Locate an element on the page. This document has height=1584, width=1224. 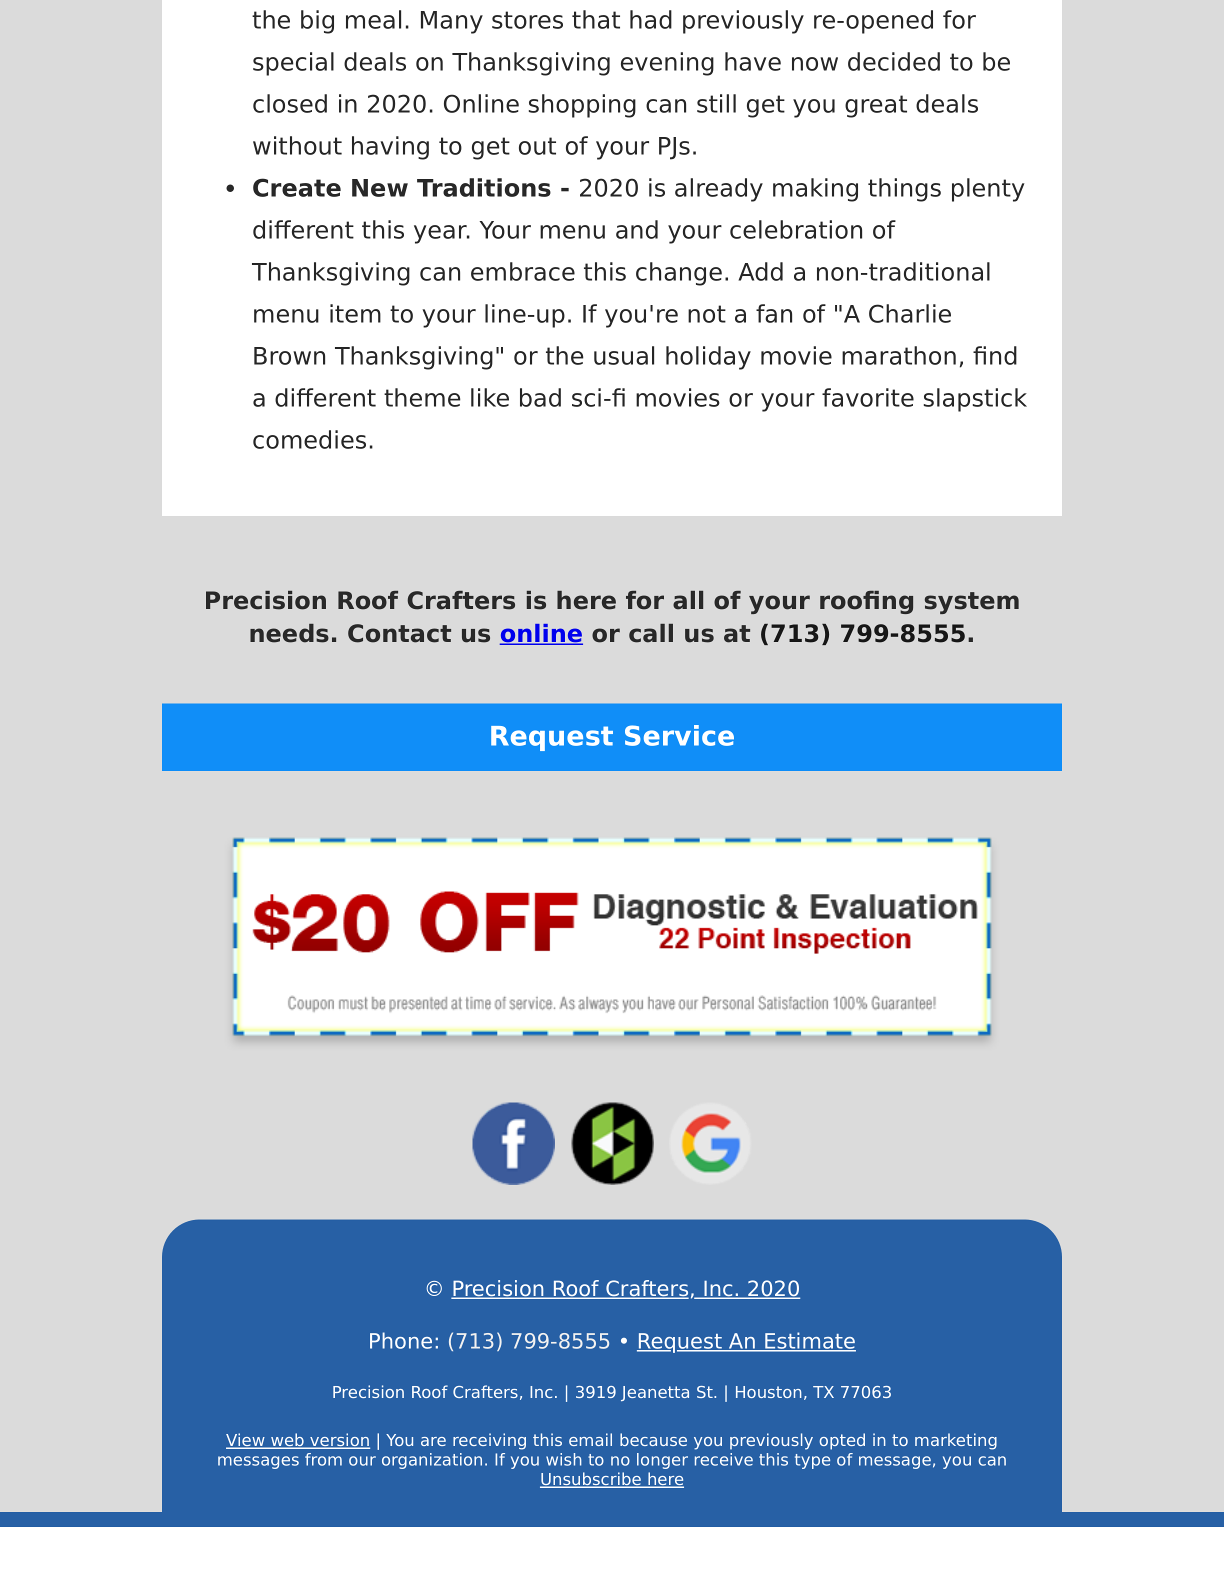
usual is located at coordinates (624, 355).
